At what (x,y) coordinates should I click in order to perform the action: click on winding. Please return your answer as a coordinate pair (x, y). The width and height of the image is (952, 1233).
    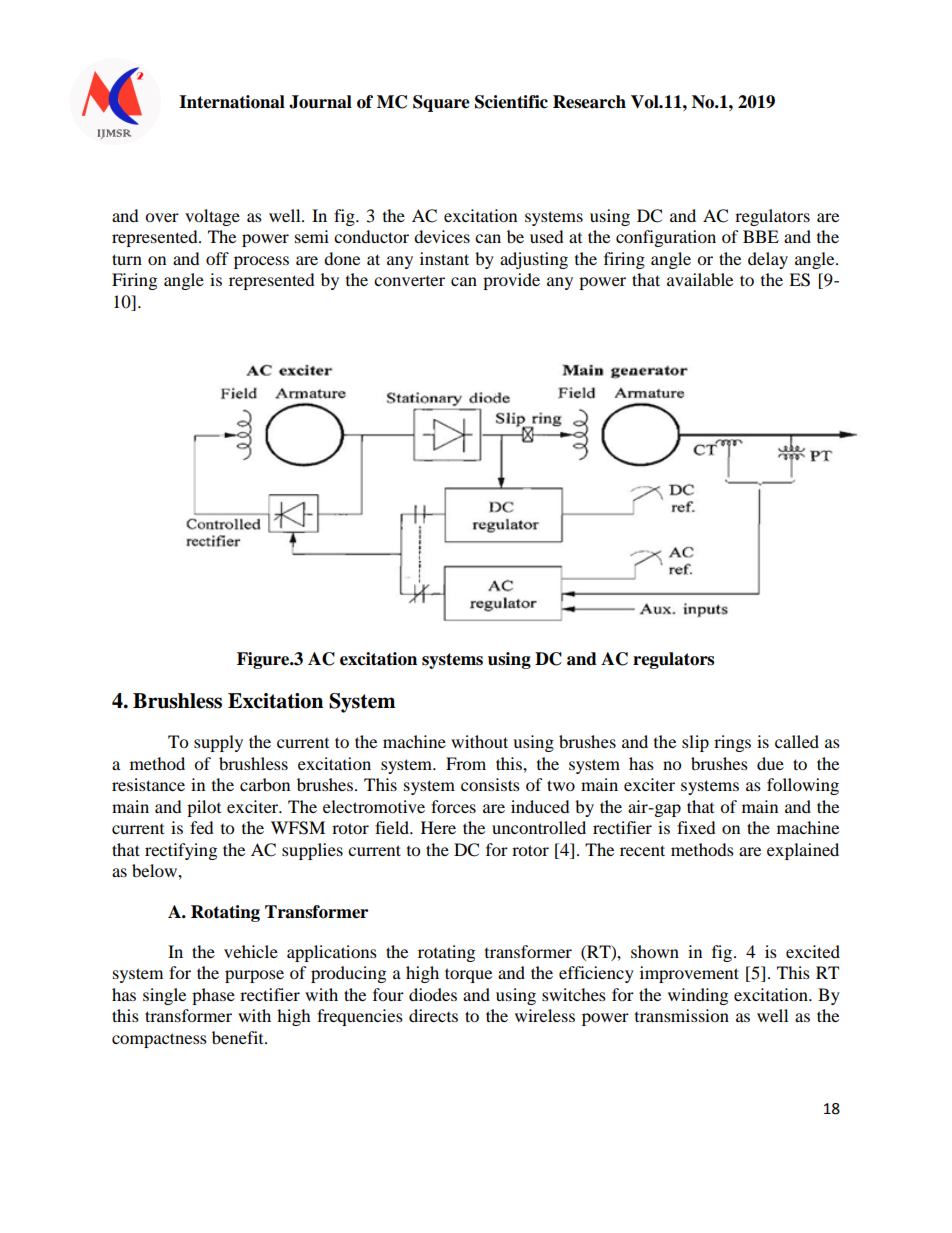
    Looking at the image, I should click on (698, 996).
